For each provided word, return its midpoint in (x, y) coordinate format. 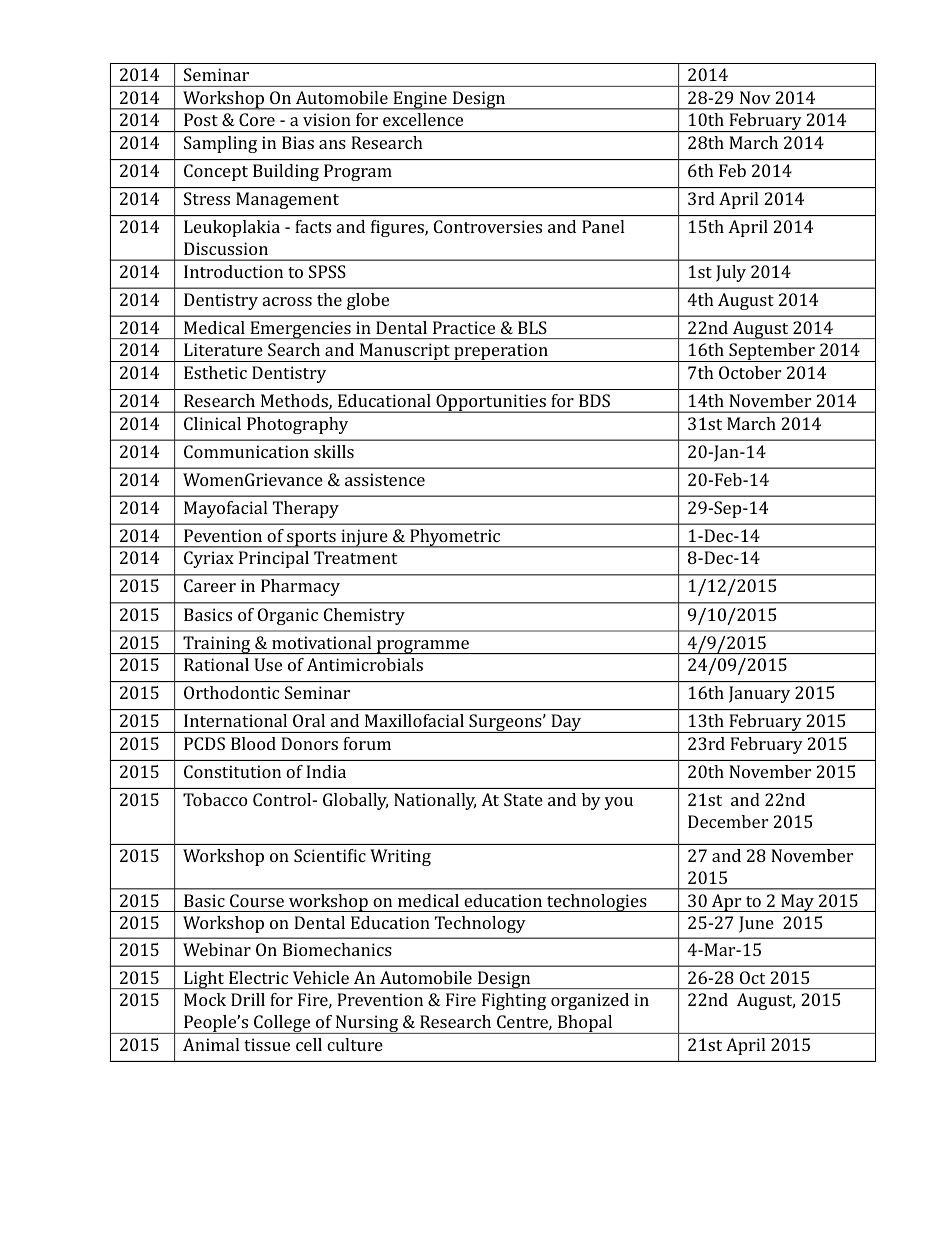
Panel (603, 226)
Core (257, 119)
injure (364, 538)
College (282, 1024)
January (759, 694)
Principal (274, 559)
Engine (420, 100)
